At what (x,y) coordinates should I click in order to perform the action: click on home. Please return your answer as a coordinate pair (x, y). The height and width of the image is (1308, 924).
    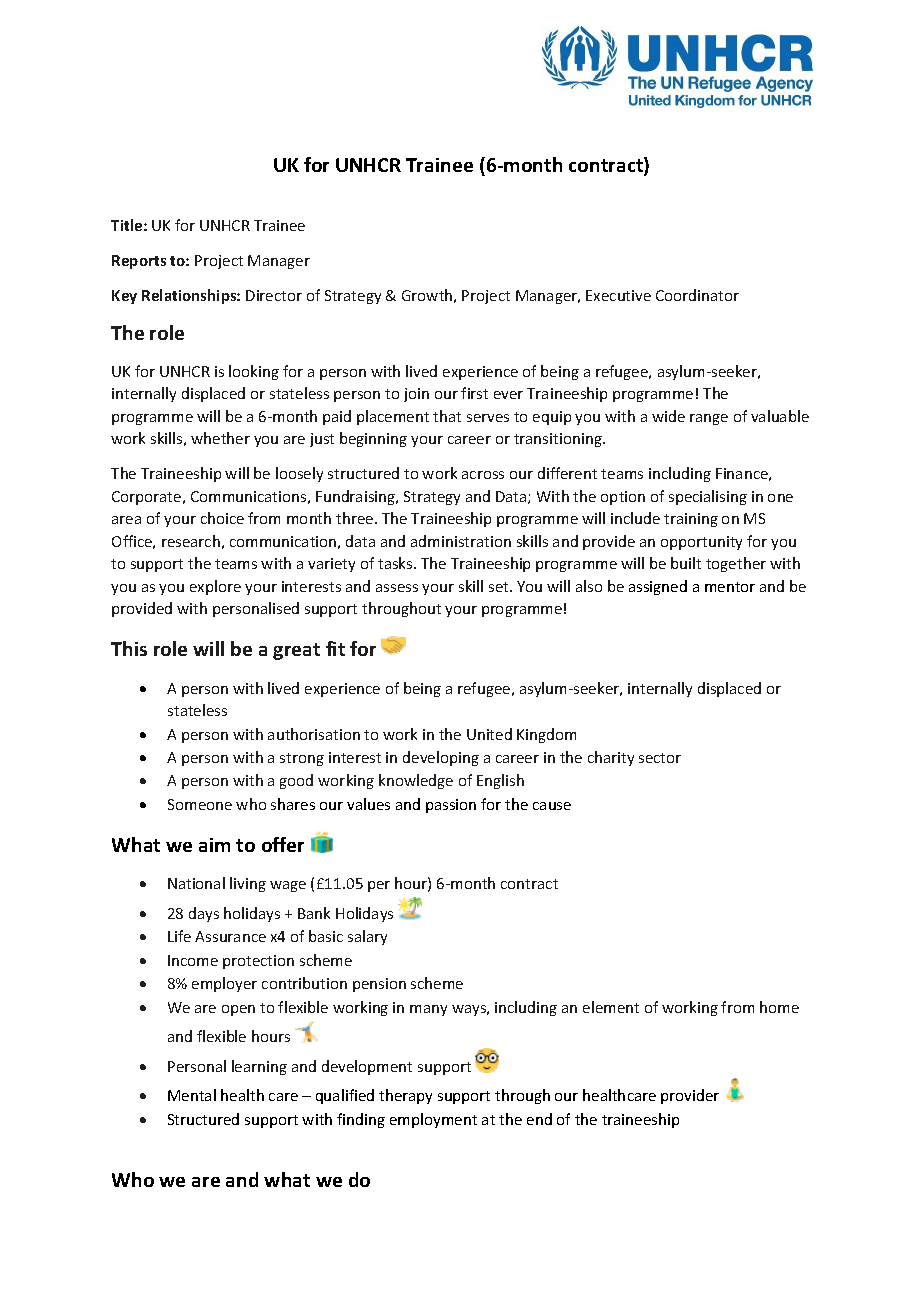
    Looking at the image, I should click on (779, 1007).
